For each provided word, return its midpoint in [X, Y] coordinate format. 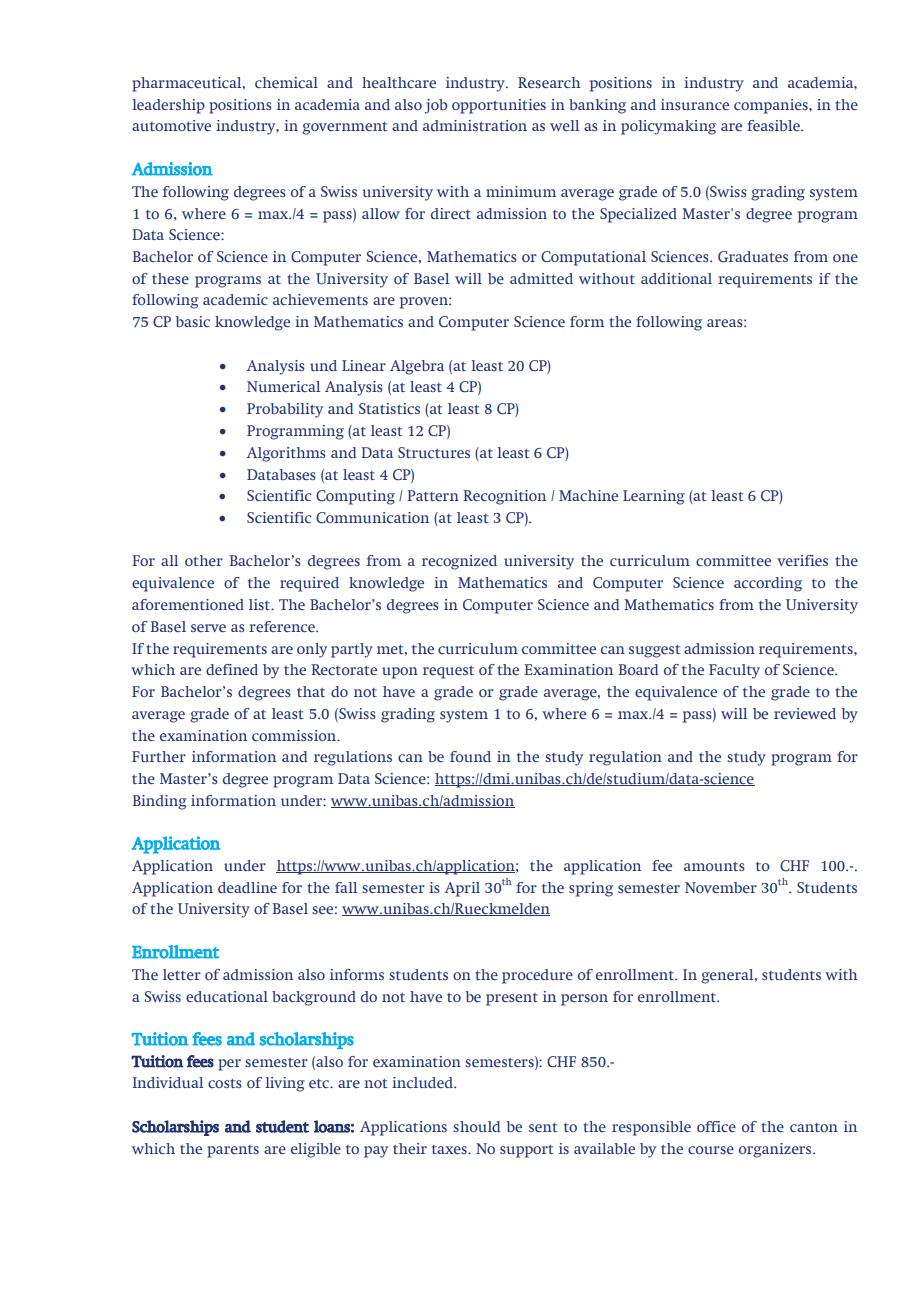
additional [676, 278]
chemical [286, 82]
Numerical [283, 386]
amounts [714, 866]
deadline [247, 887]
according [768, 584]
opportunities [499, 106]
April [462, 889]
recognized [459, 562]
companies [772, 106]
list [261, 604]
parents [233, 1151]
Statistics [389, 408]
